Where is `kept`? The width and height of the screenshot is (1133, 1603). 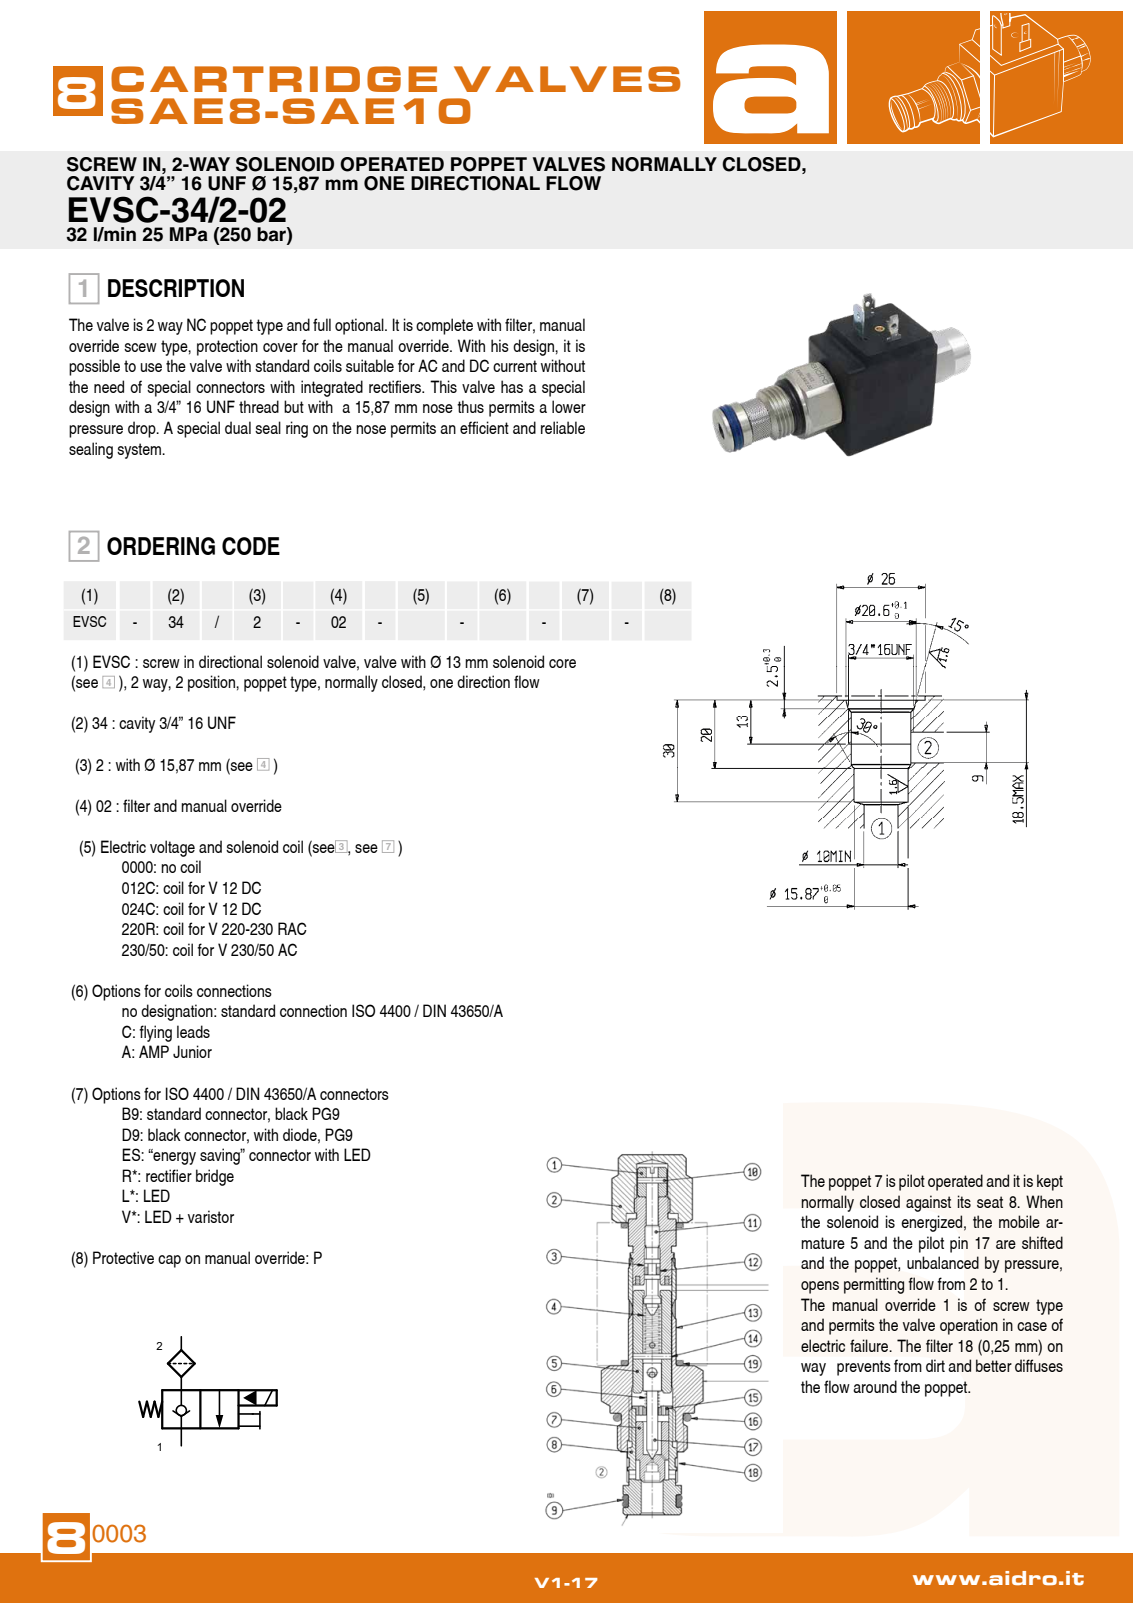 kept is located at coordinates (1050, 1182).
